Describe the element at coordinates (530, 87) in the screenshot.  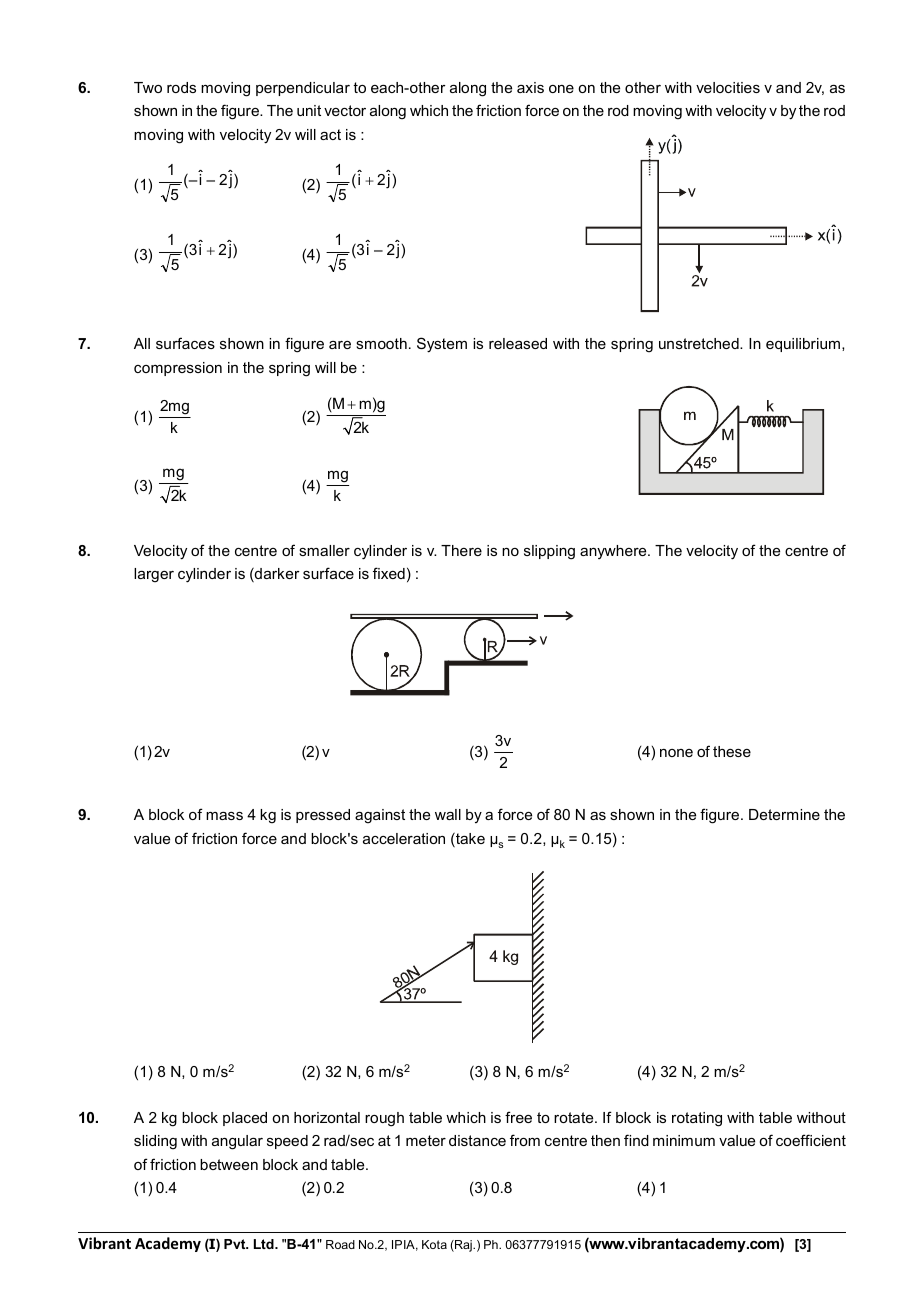
I see `axis` at that location.
